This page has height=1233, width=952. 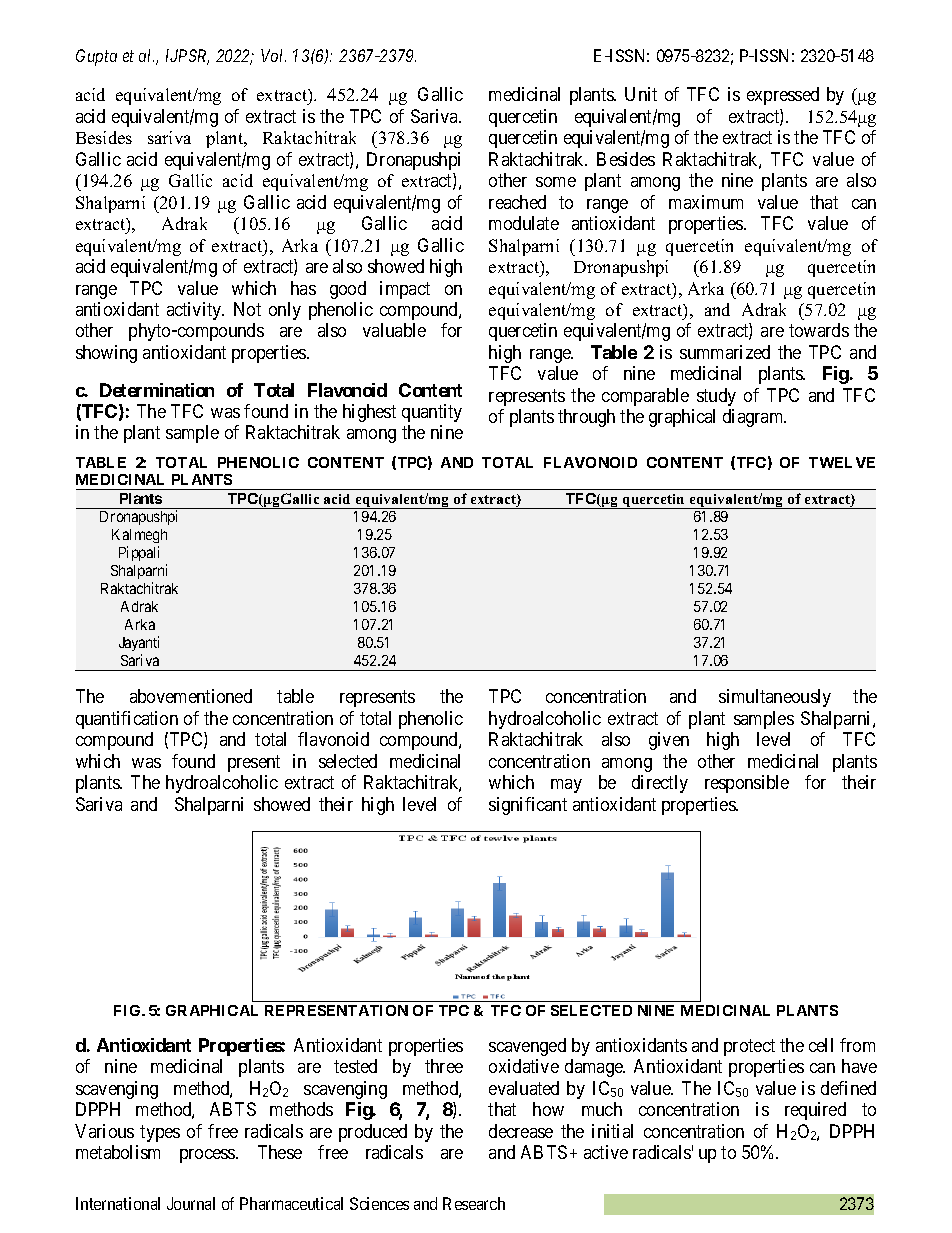 I want to click on Vol, so click(x=273, y=55).
